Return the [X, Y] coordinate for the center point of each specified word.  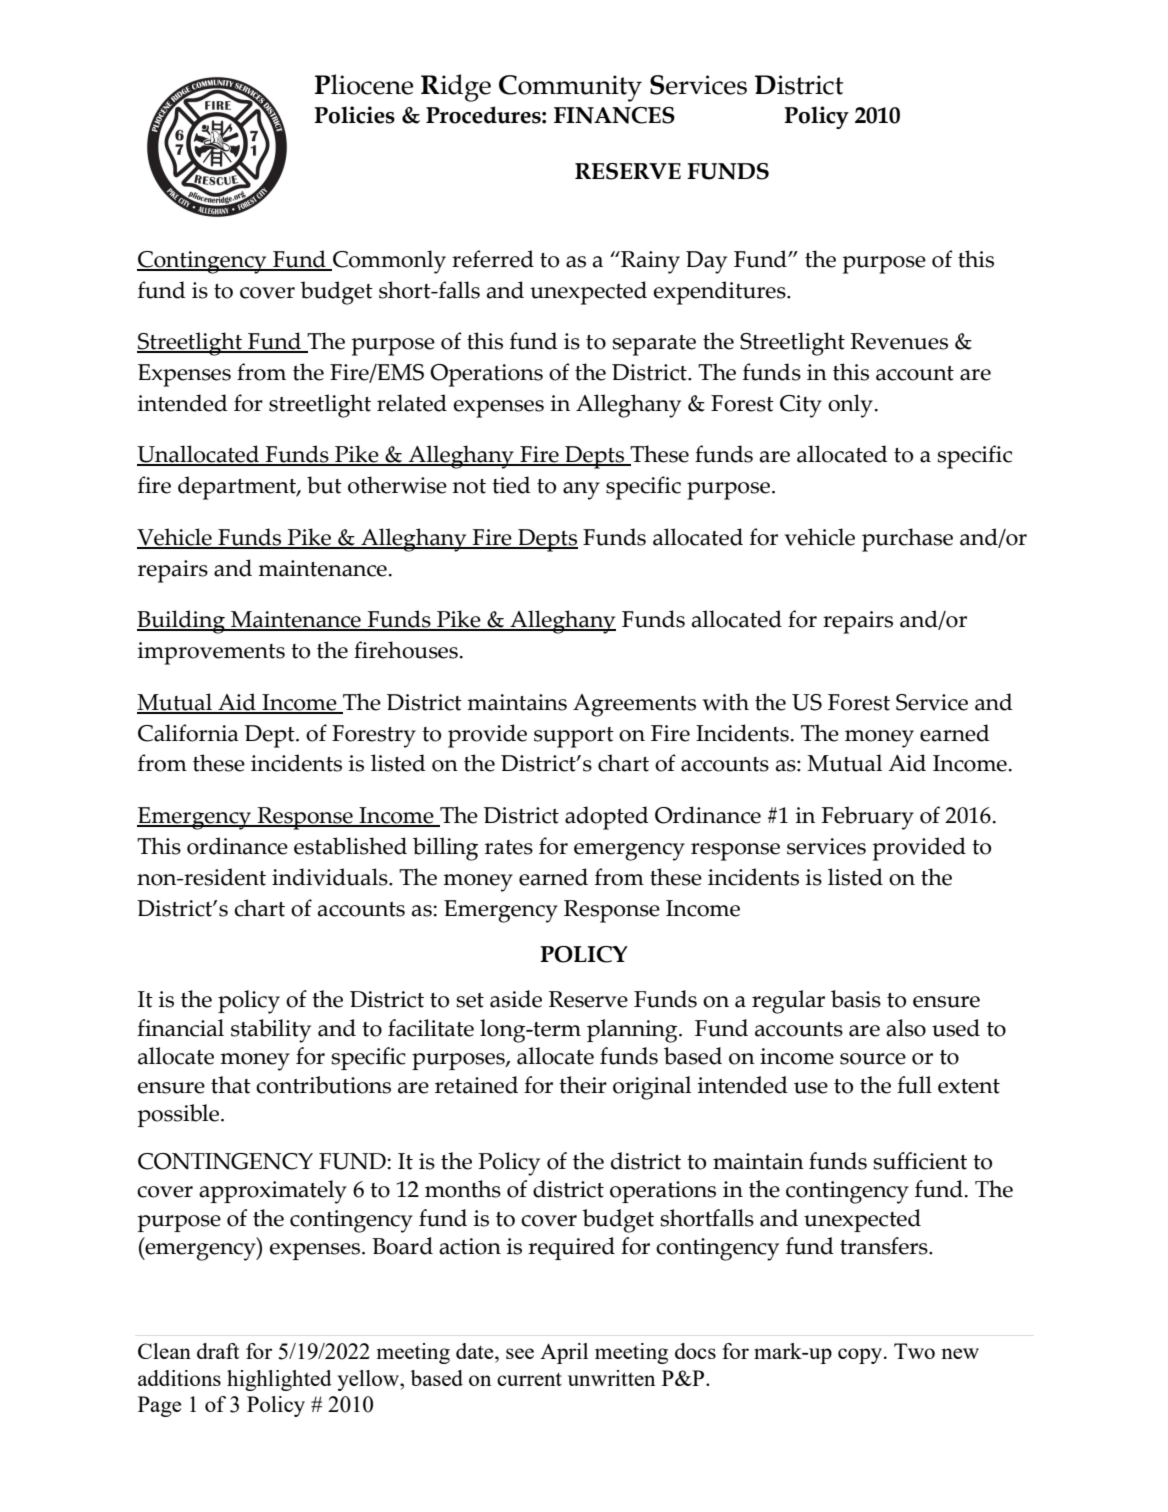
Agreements [634, 705]
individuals [331, 877]
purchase [907, 540]
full [914, 1085]
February [868, 818]
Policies [354, 115]
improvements [211, 653]
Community [570, 88]
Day [706, 262]
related [412, 403]
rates [509, 847]
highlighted [279, 1380]
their [583, 1085]
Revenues [899, 341]
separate [654, 345]
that [231, 1085]
